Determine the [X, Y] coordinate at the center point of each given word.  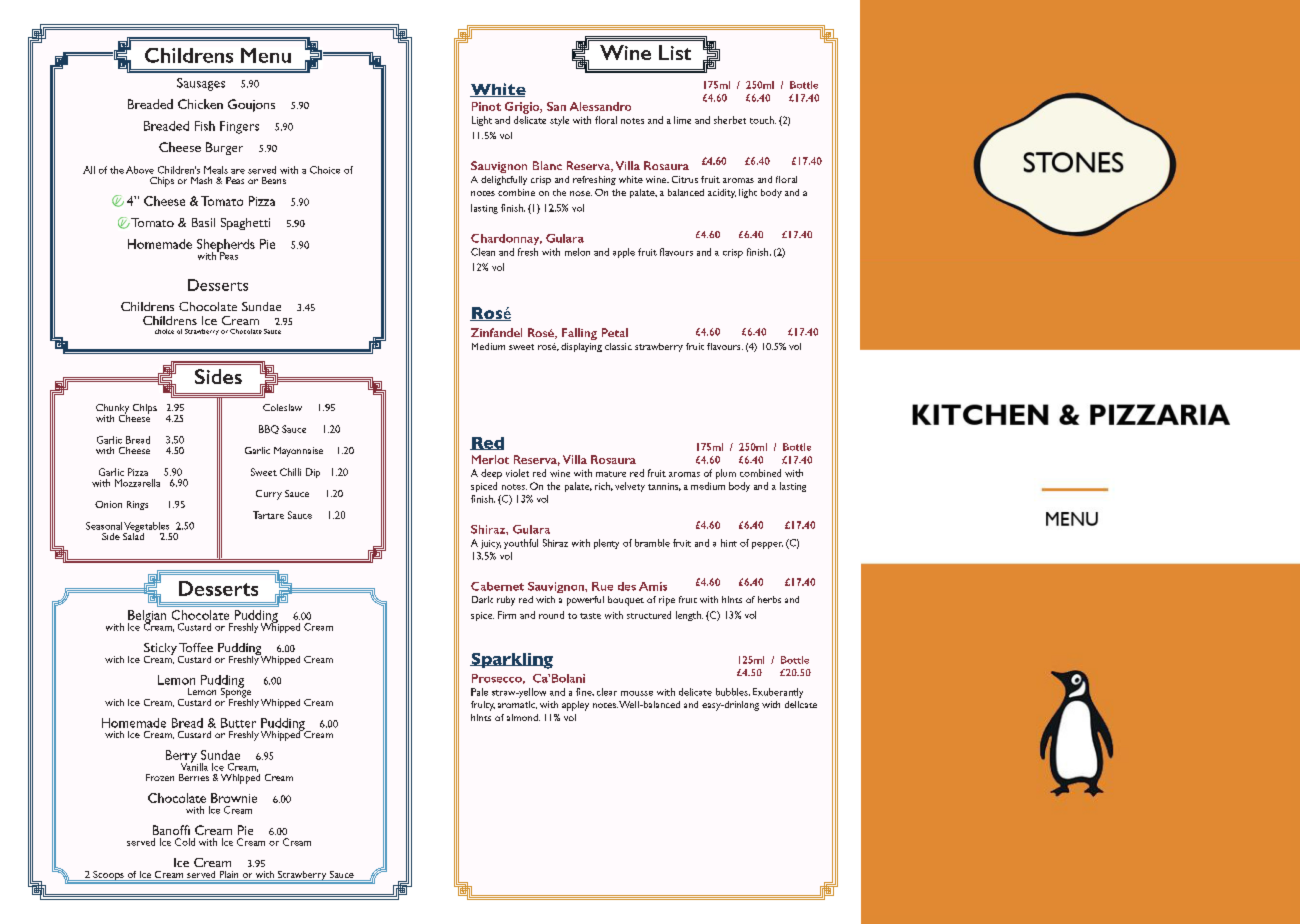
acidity [722, 193]
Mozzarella [137, 483]
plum [726, 474]
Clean [483, 252]
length [689, 616]
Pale [479, 692]
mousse [637, 693]
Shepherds [226, 246]
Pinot [486, 106]
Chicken [200, 104]
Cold [185, 842]
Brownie [234, 798]
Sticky [161, 650]
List [675, 52]
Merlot [490, 459]
